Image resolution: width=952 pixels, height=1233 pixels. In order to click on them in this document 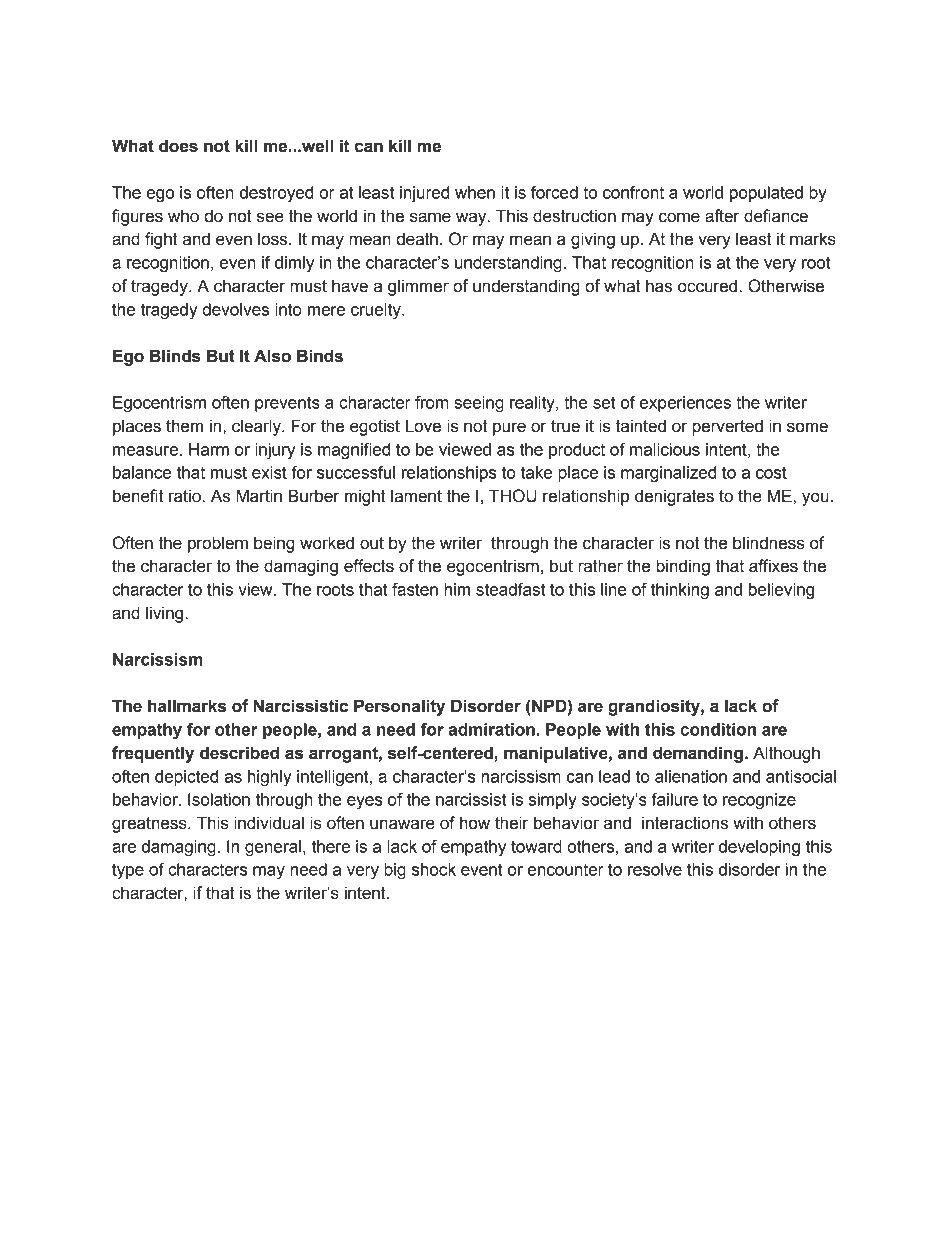, I will do `click(184, 426)`.
